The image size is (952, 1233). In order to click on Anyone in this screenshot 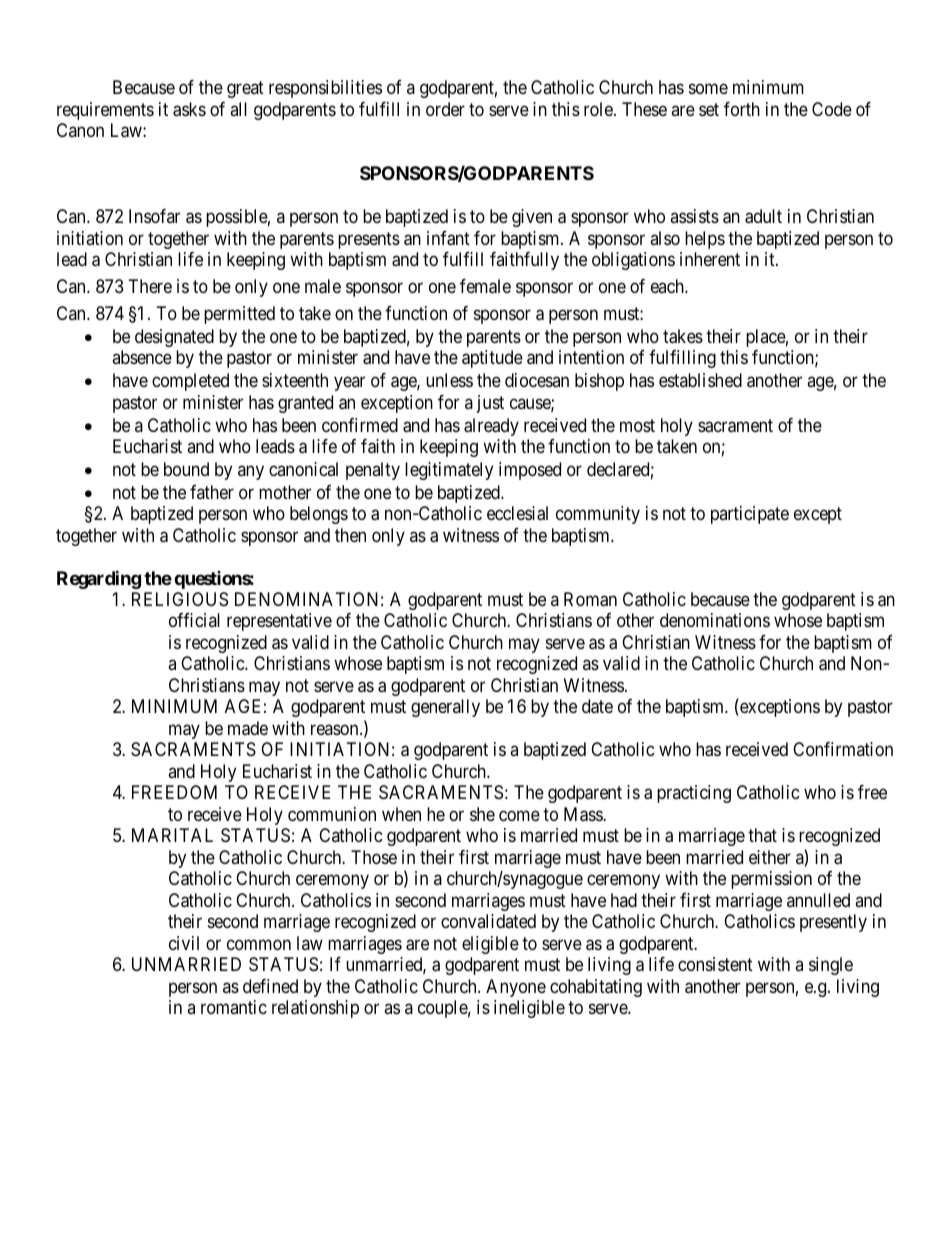, I will do `click(516, 988)`.
